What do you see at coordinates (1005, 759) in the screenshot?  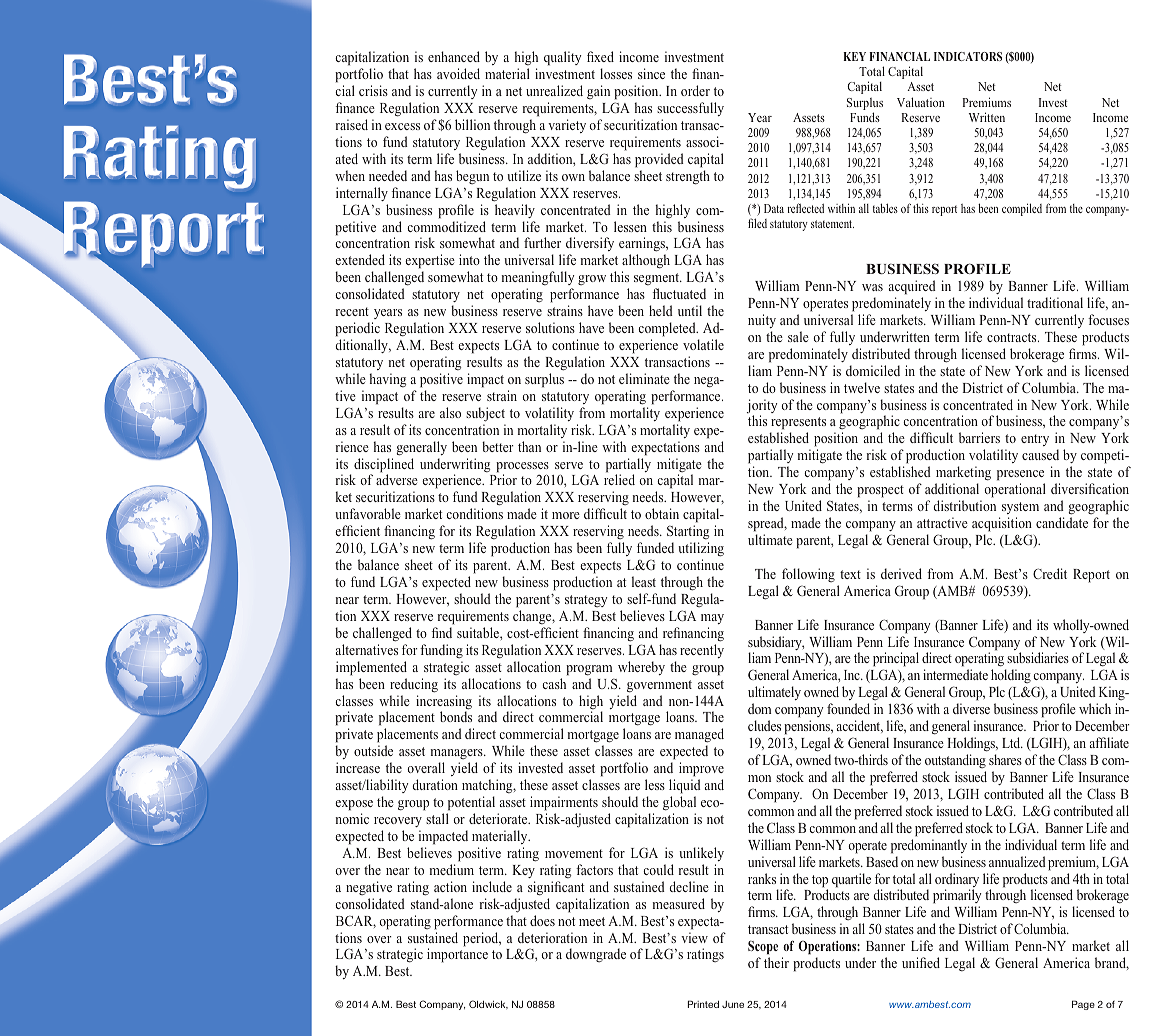 I see `shares` at bounding box center [1005, 759].
